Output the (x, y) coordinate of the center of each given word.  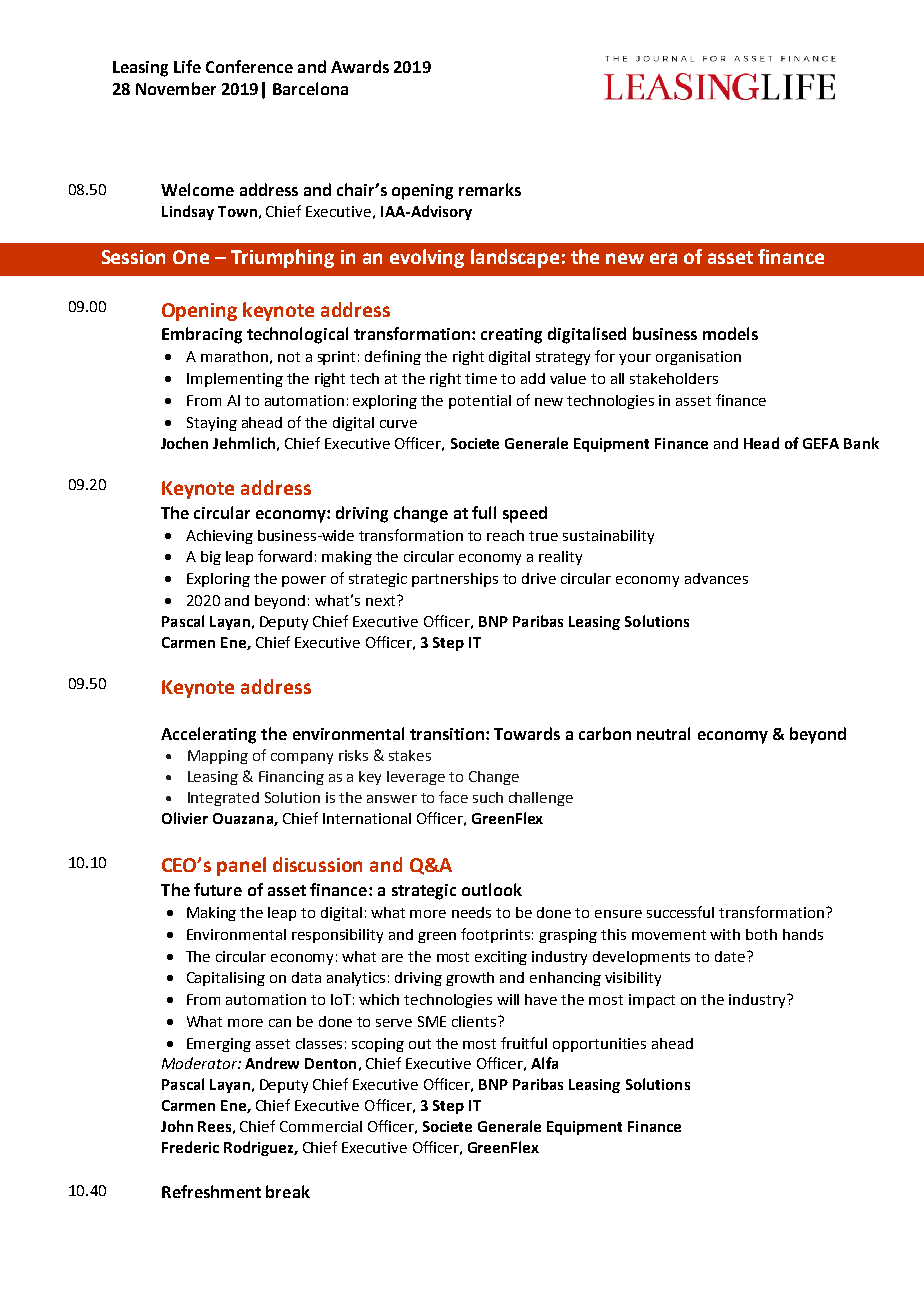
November (176, 88)
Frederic (190, 1147)
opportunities (599, 1045)
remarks (490, 189)
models (730, 333)
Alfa (544, 1063)
